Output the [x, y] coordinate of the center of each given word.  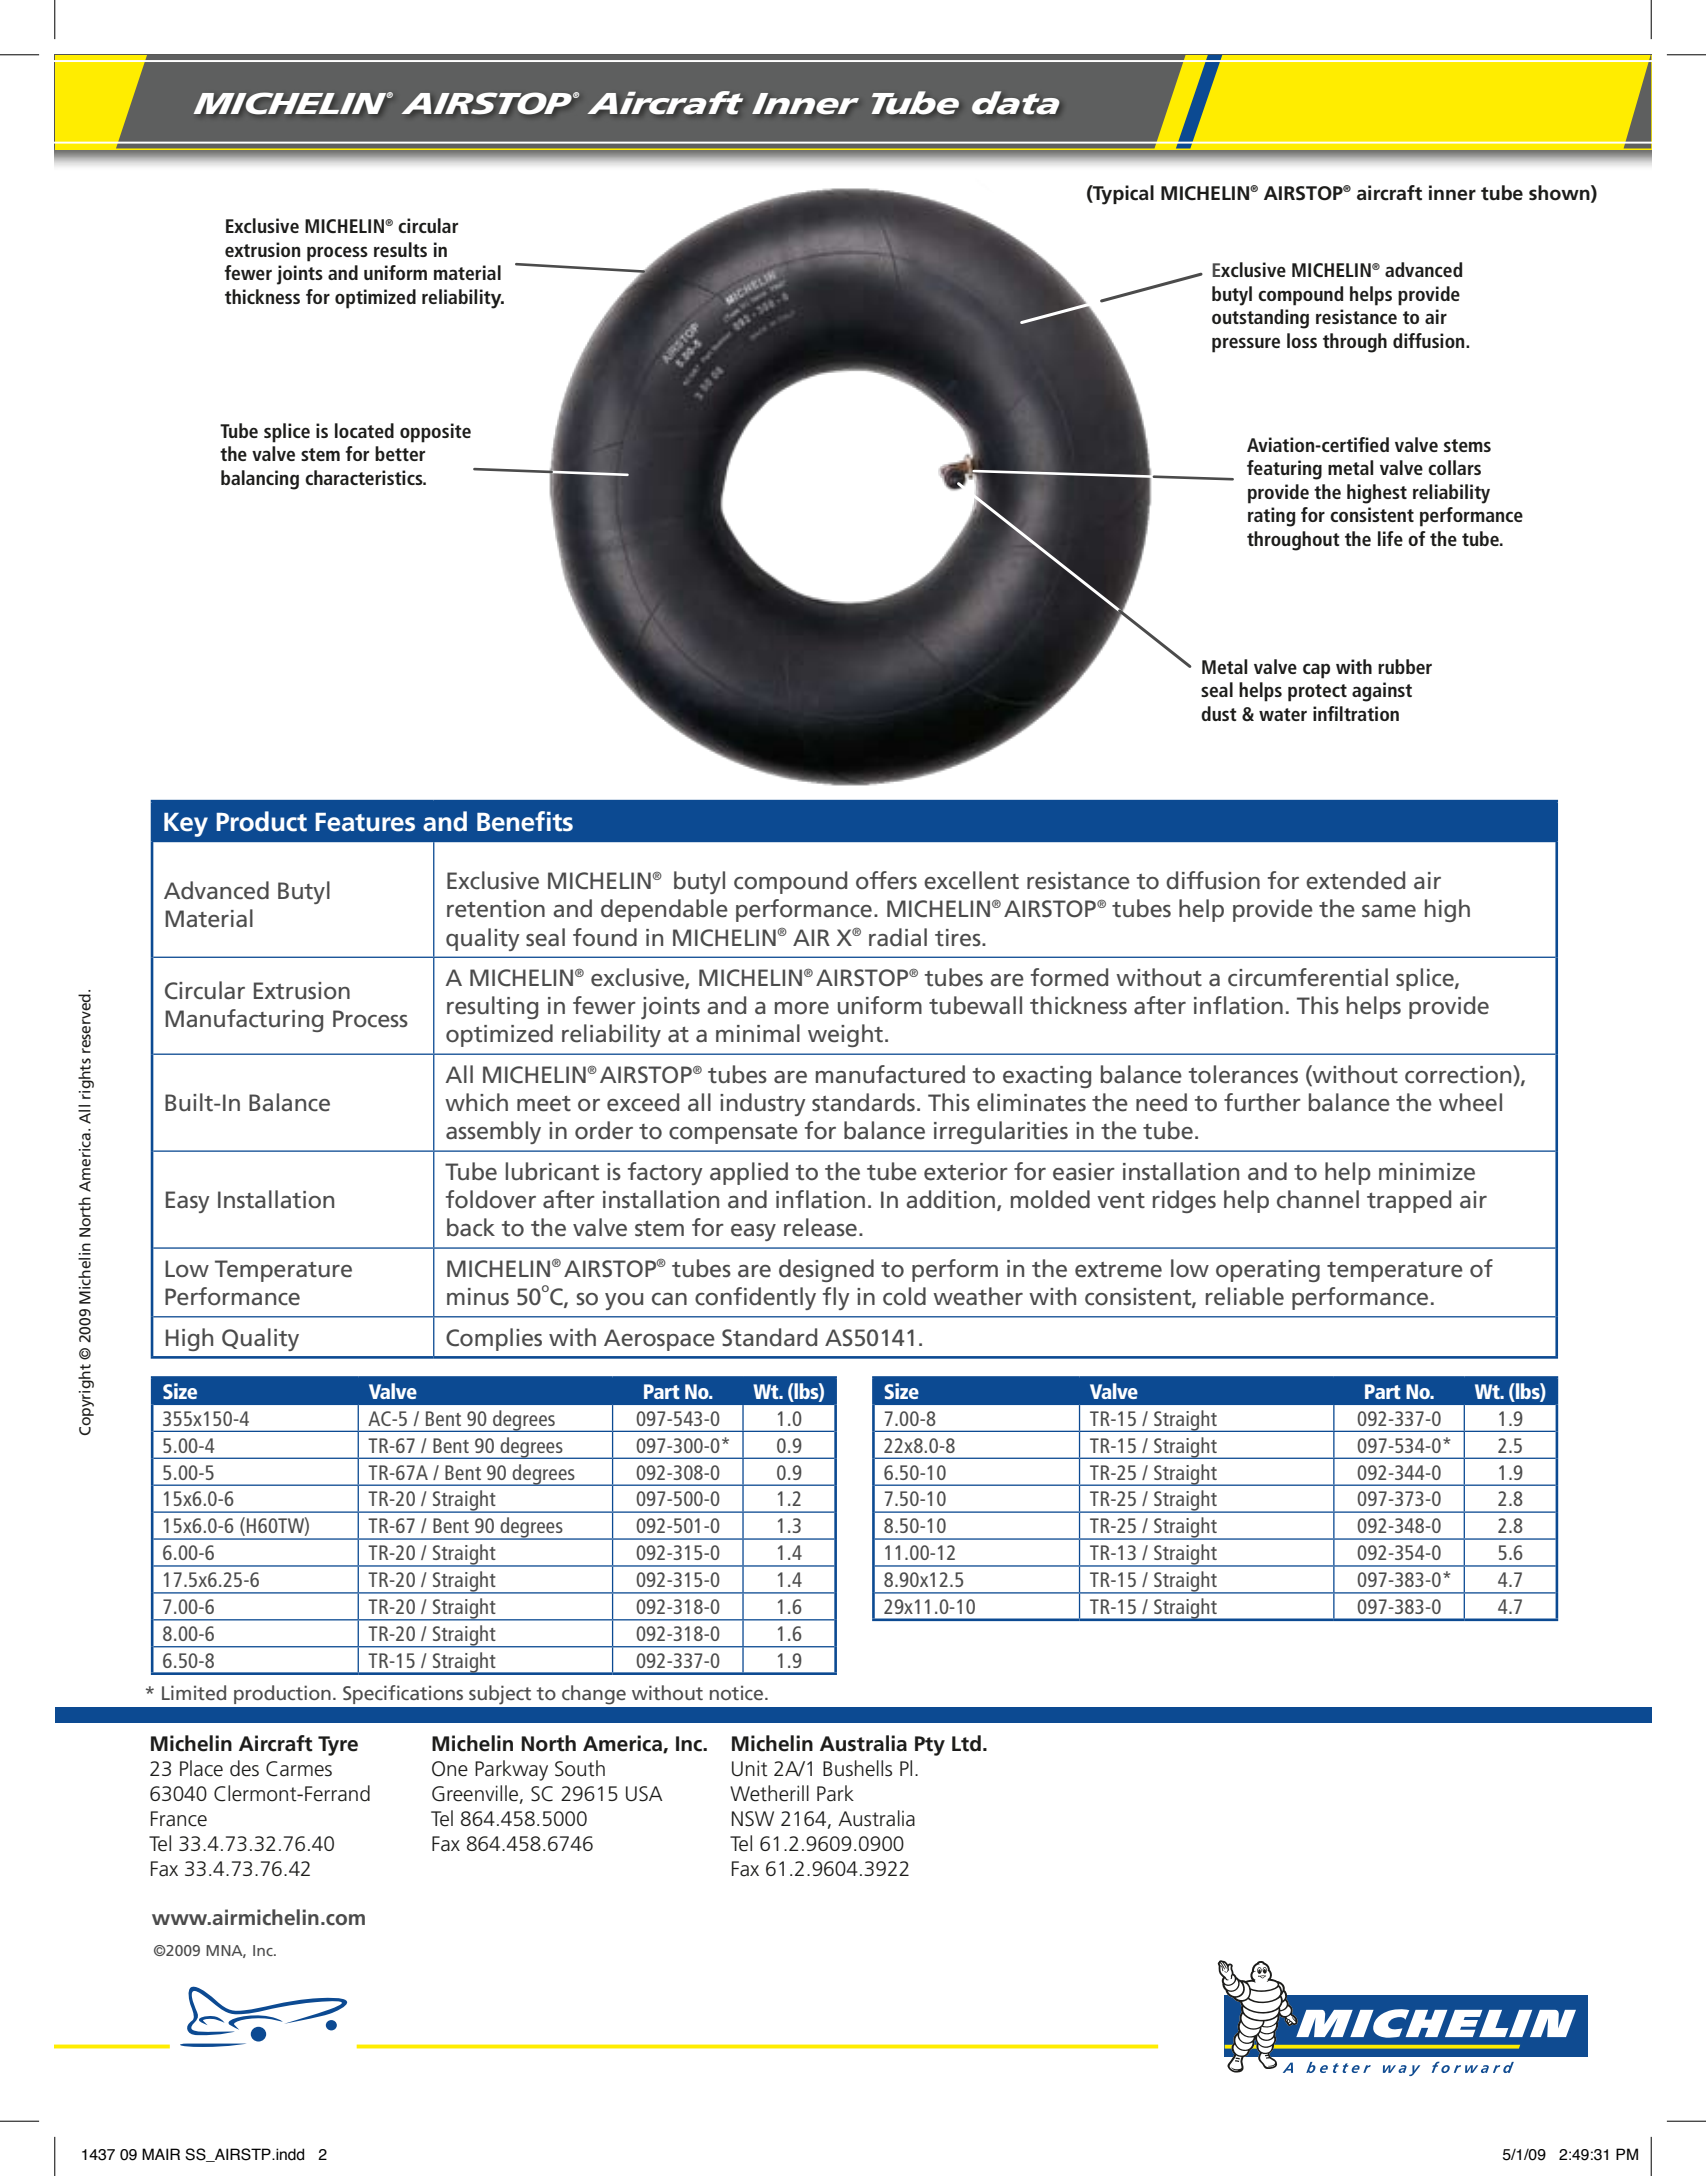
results [400, 249]
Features [365, 822]
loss [1302, 340]
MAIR [161, 2154]
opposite [435, 433]
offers [886, 880]
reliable [1245, 1296]
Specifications [403, 1694]
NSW [753, 1819]
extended [1355, 880]
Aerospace [659, 1340]
